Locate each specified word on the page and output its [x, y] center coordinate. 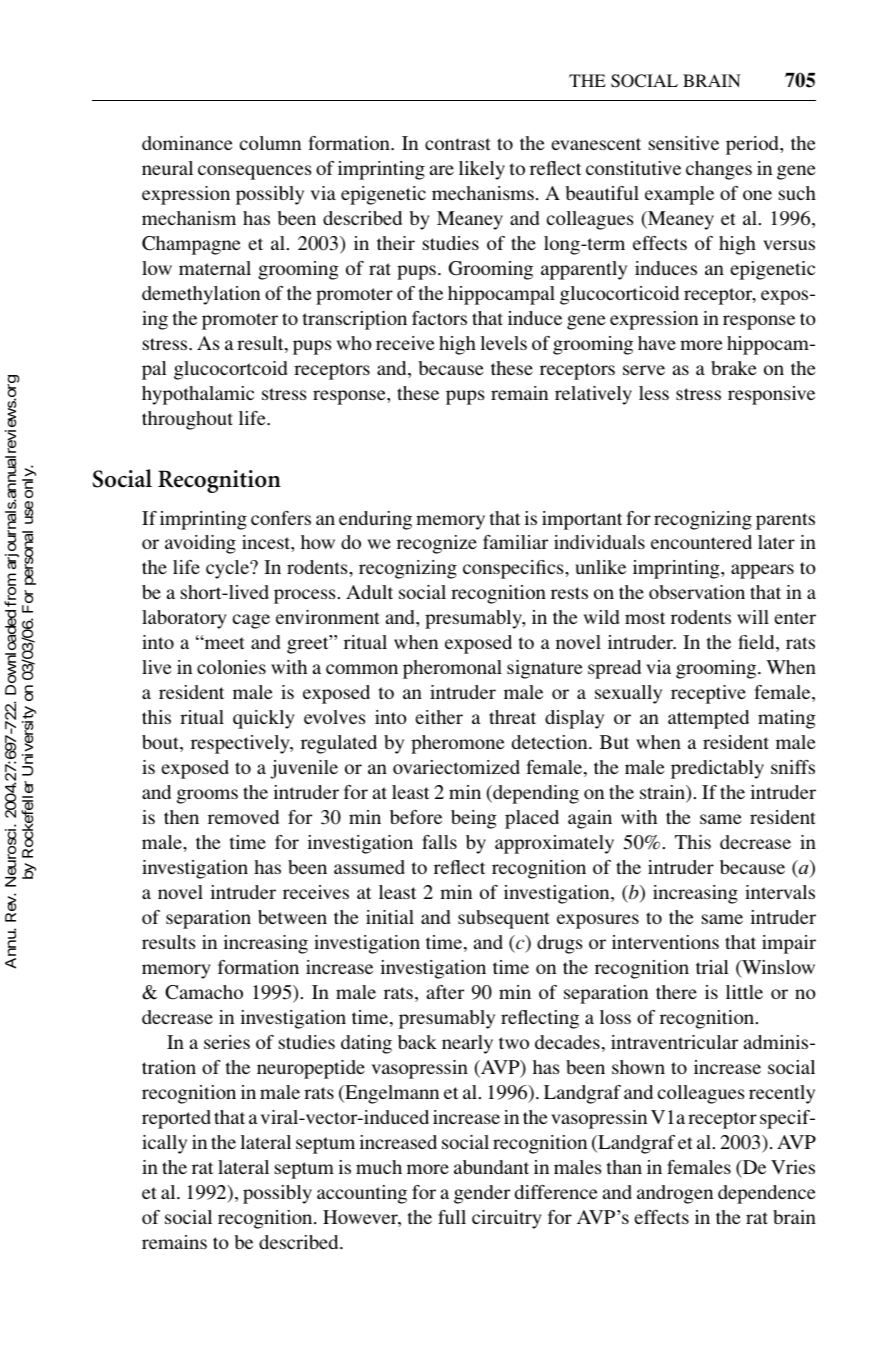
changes [719, 170]
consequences [255, 172]
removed [243, 817]
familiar [515, 542]
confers [281, 518]
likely [482, 170]
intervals [780, 892]
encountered [701, 542]
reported [176, 1119]
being [474, 819]
